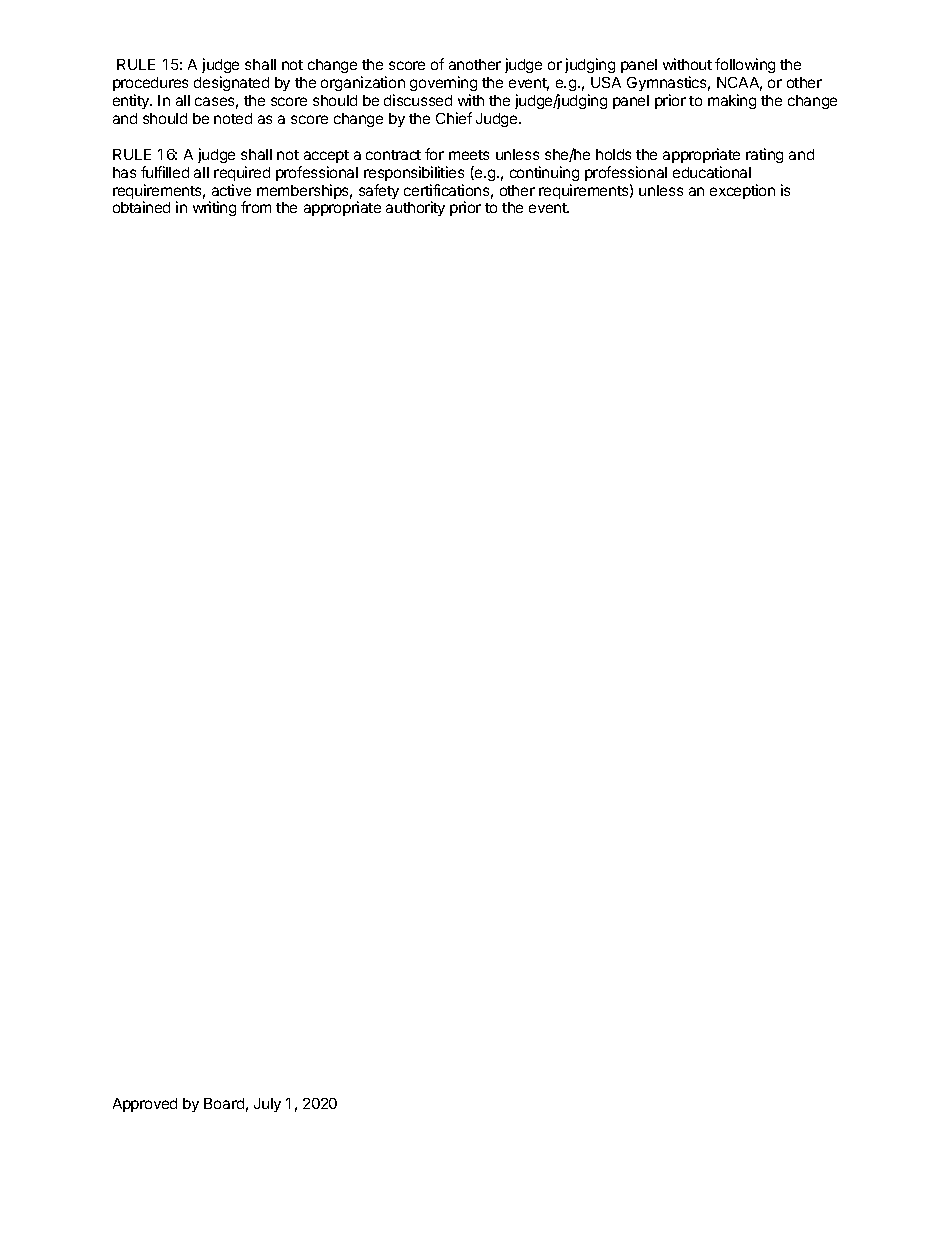 This document has width=952, height=1233. I want to click on authority, so click(415, 208).
